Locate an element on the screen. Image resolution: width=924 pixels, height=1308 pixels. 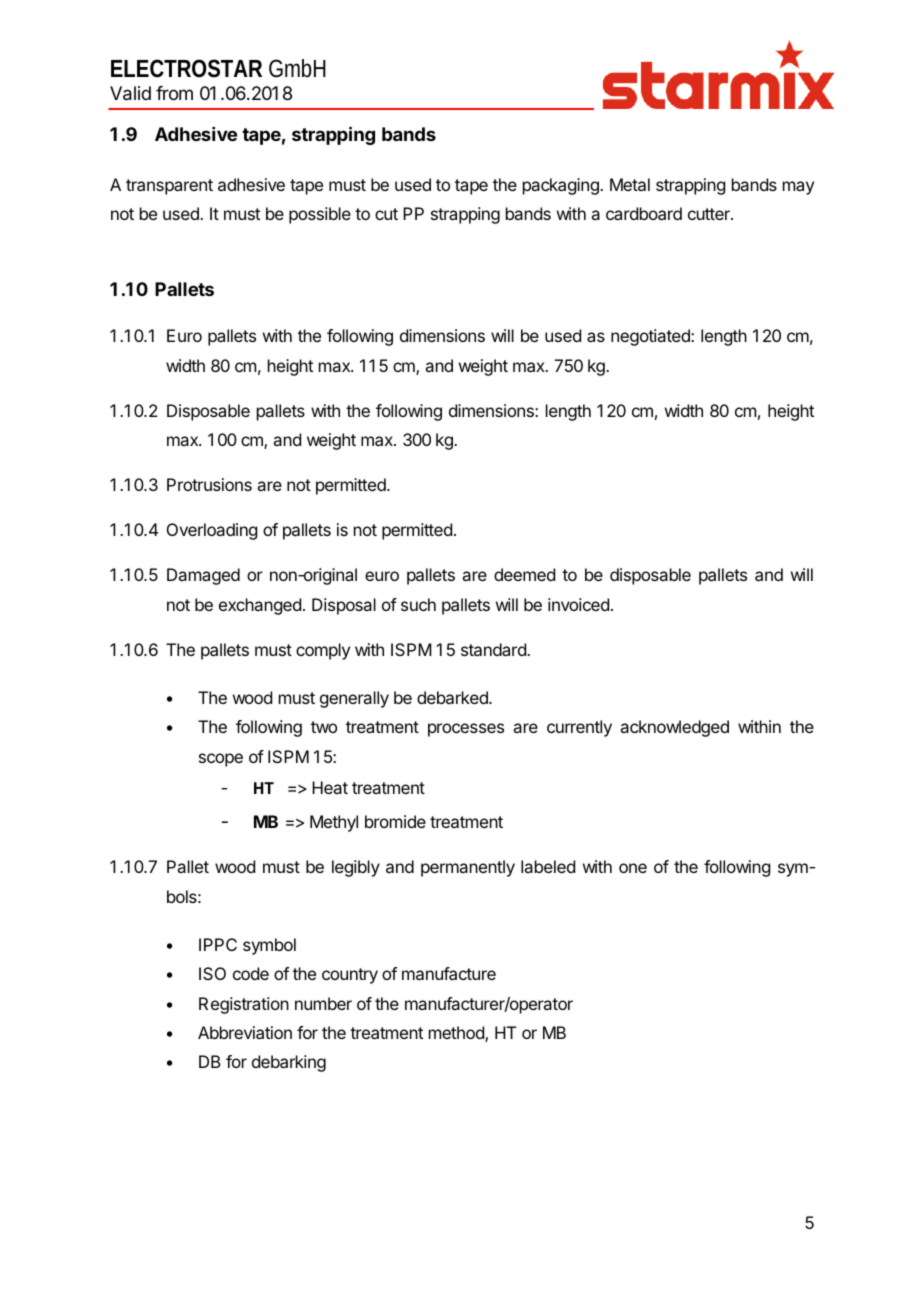
processes is located at coordinates (466, 730).
